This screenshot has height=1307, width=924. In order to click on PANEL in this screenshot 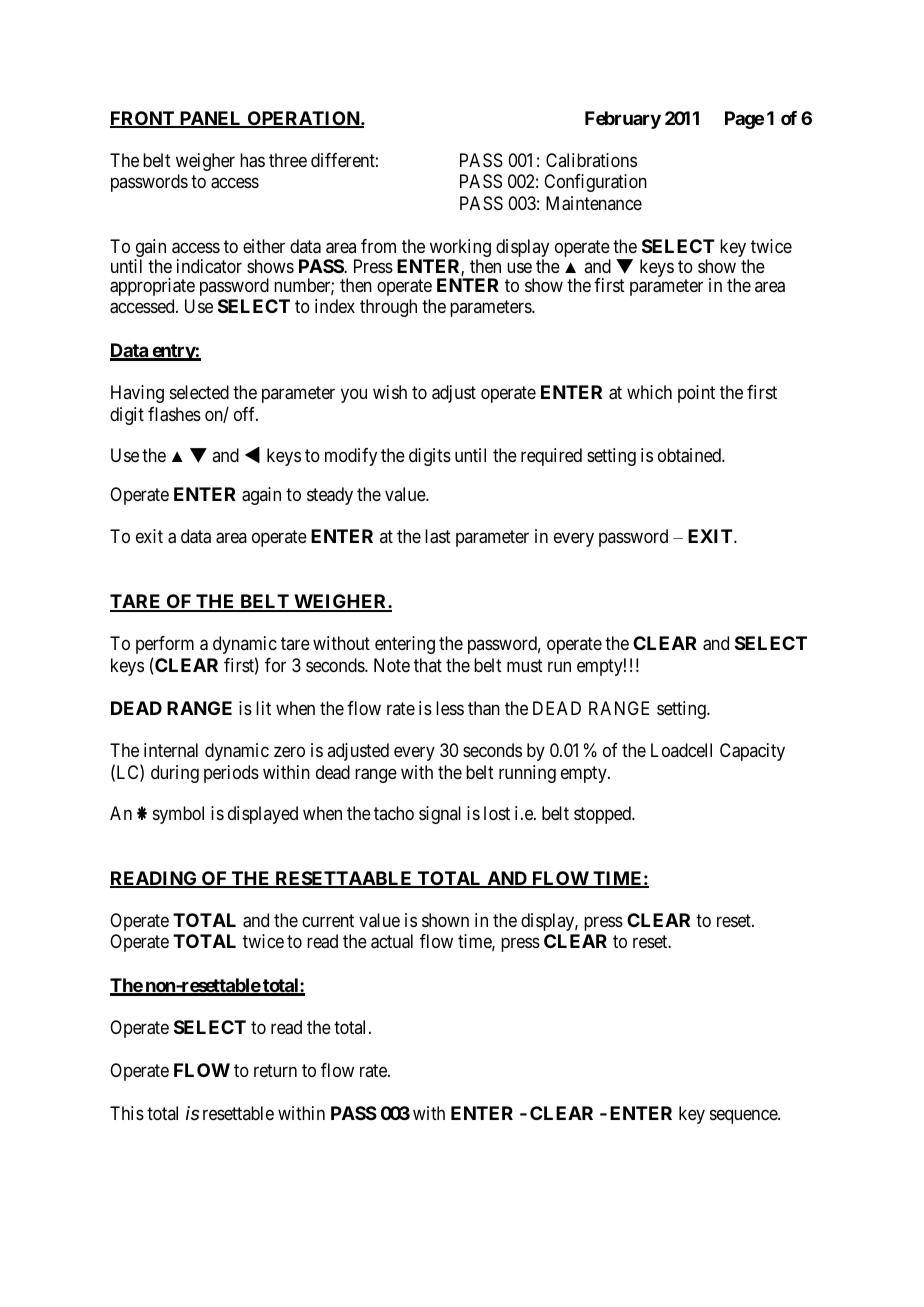, I will do `click(210, 119)`.
